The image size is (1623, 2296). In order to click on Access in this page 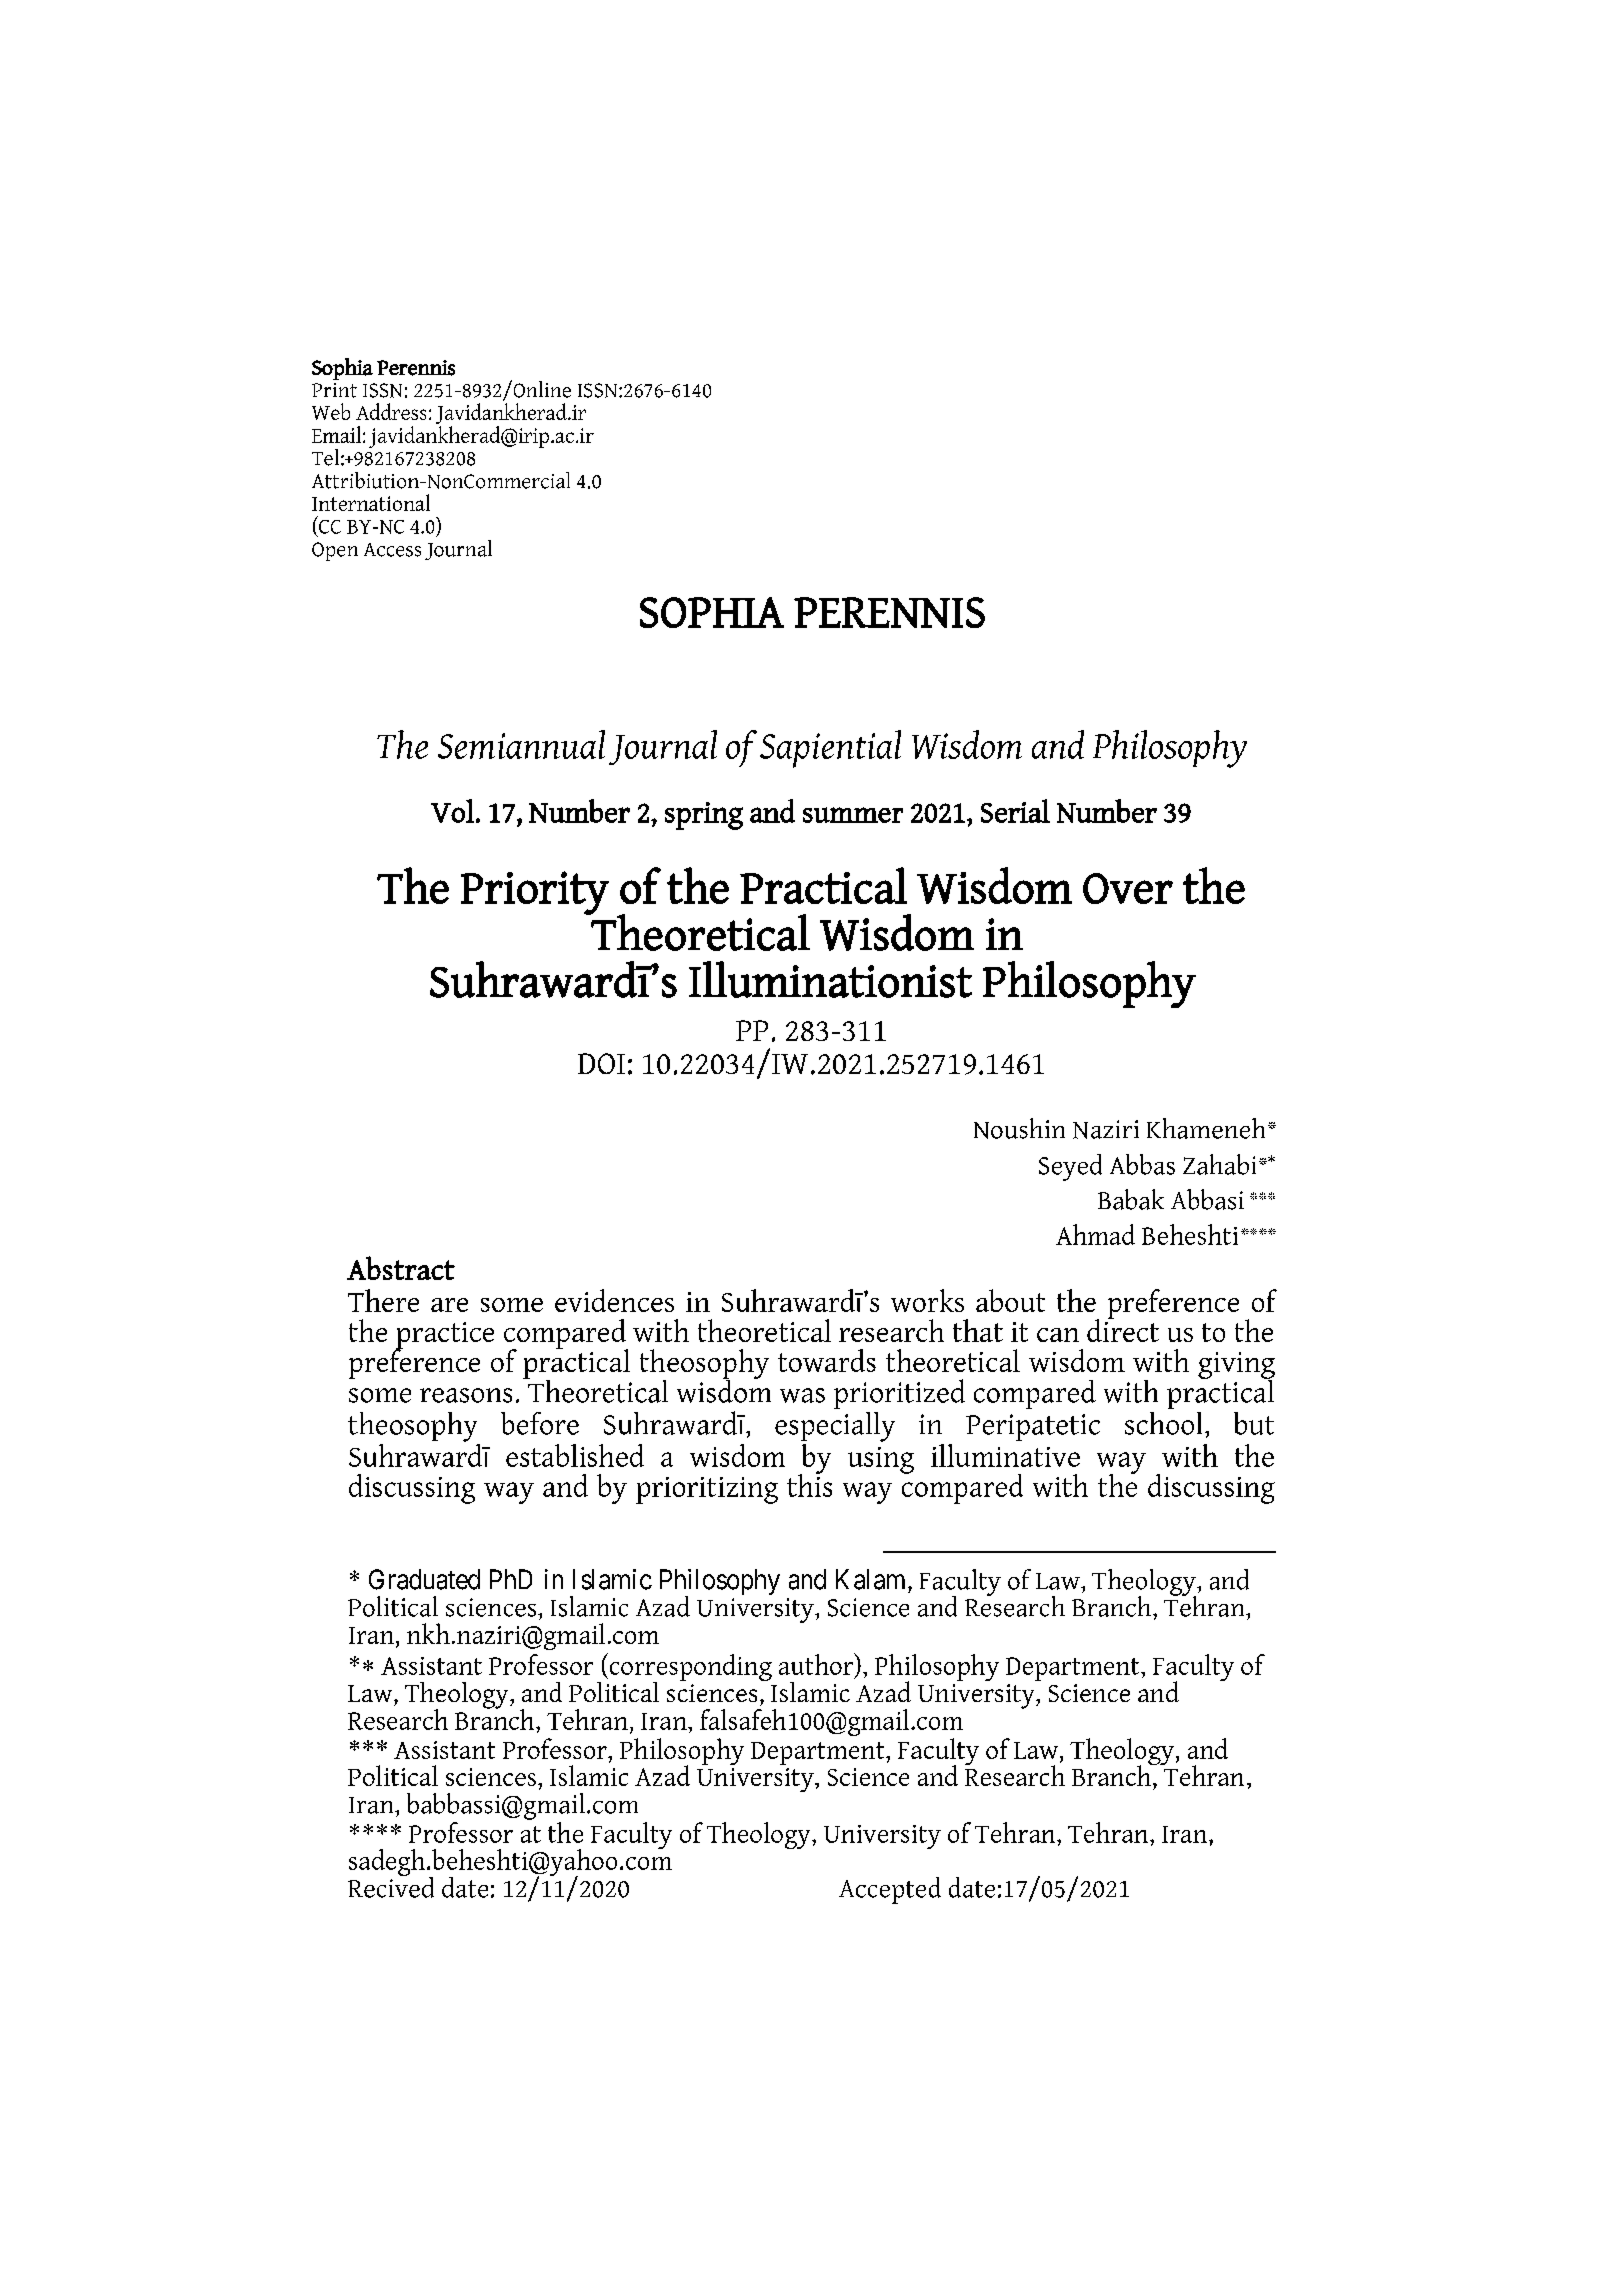, I will do `click(392, 550)`.
